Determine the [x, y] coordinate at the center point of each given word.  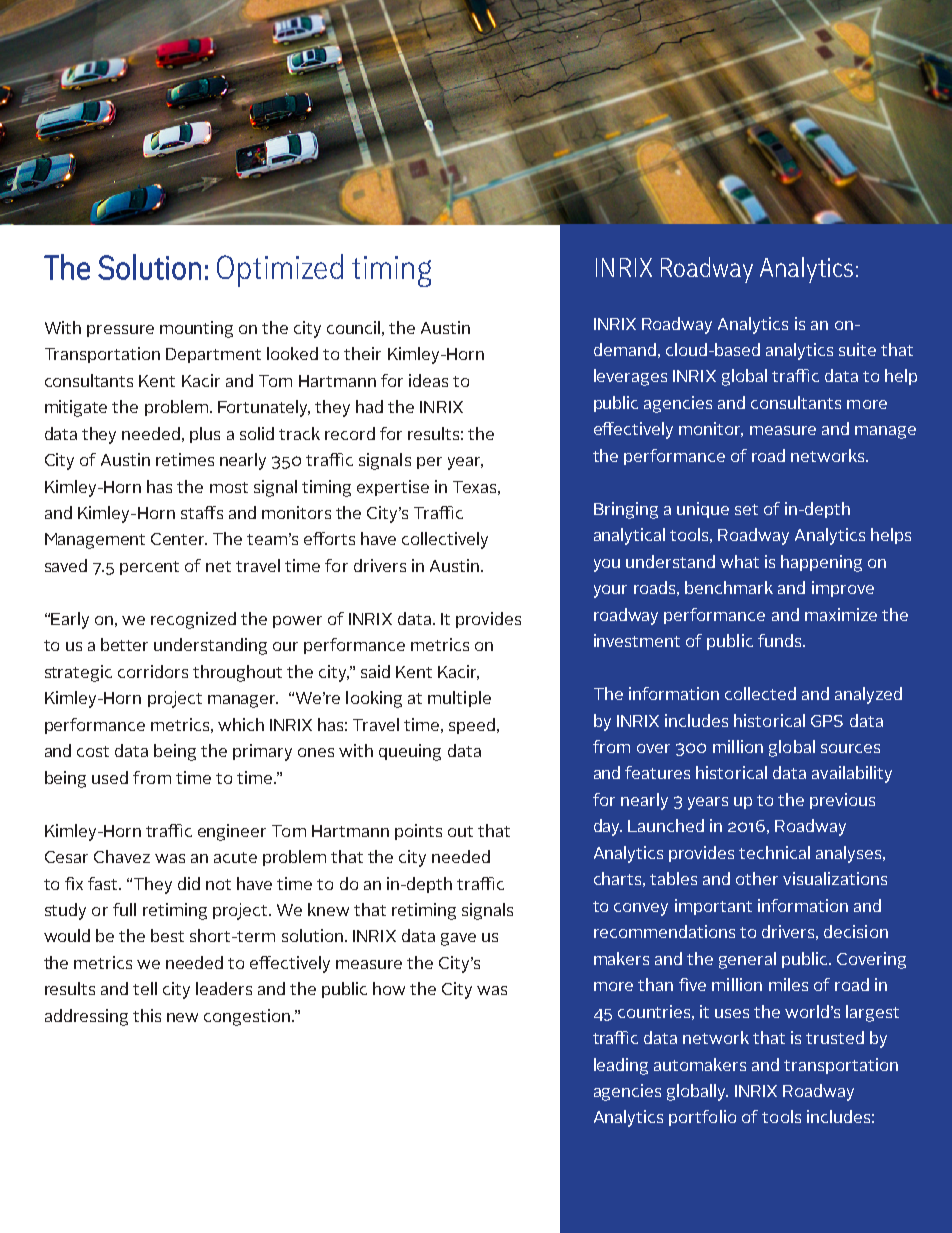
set [746, 509]
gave [458, 939]
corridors [153, 671]
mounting [196, 329]
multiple [459, 699]
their [362, 353]
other [757, 878]
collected [760, 693]
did [189, 883]
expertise [393, 488]
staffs [202, 512]
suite [857, 349]
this [147, 1015]
